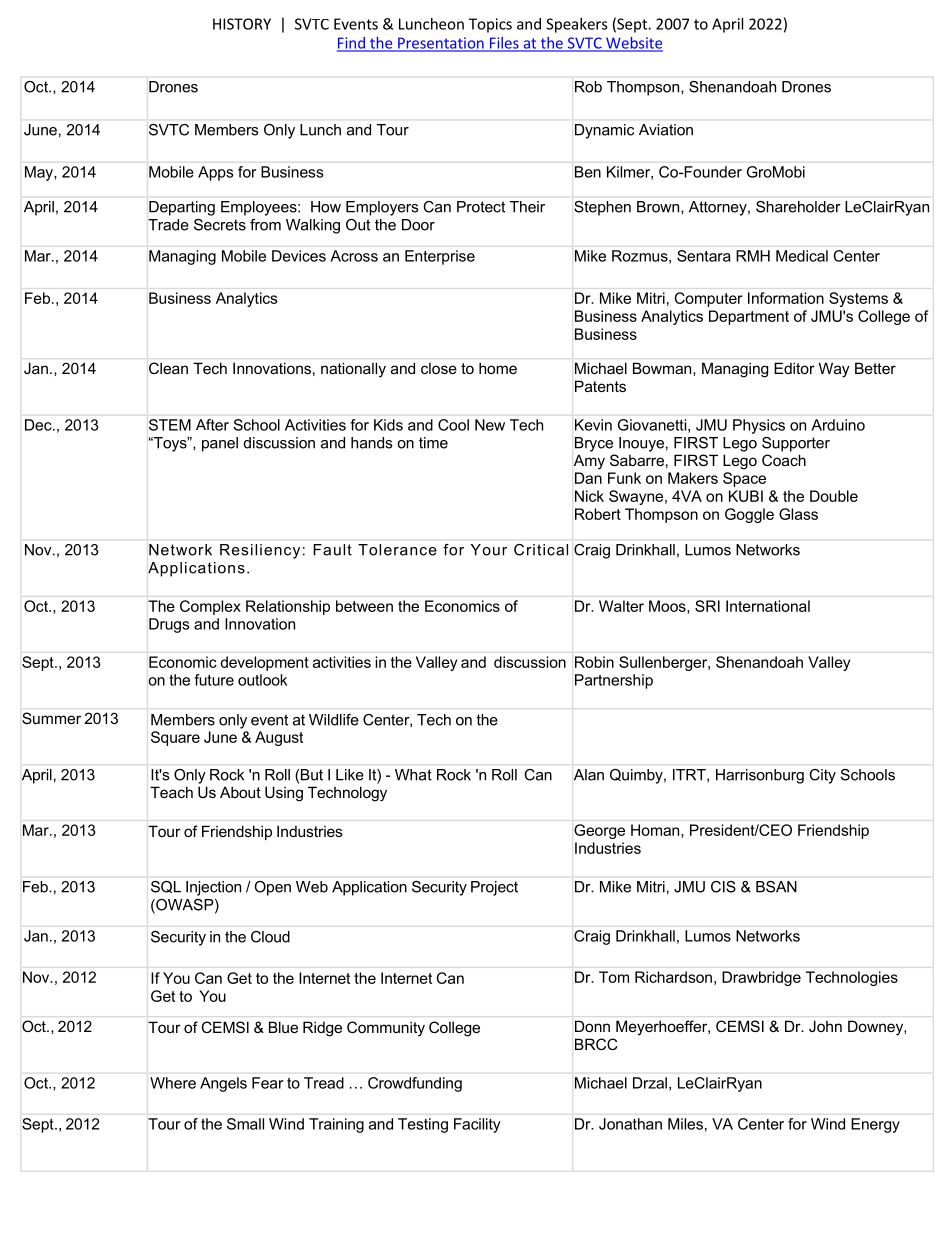 This screenshot has width=952, height=1233. I want to click on CIS, so click(723, 887).
